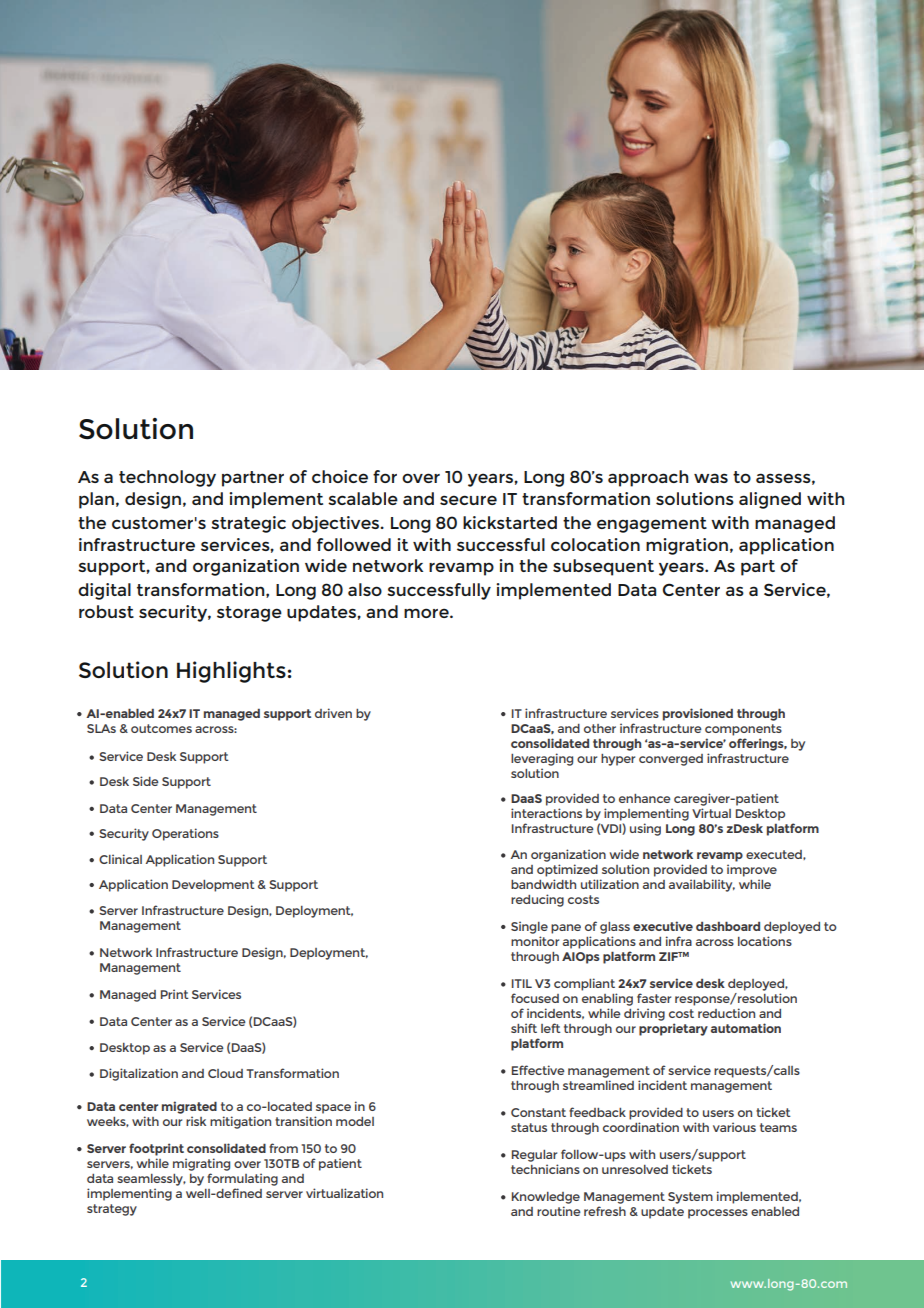  Describe the element at coordinates (546, 813) in the page. I see `interactions` at that location.
